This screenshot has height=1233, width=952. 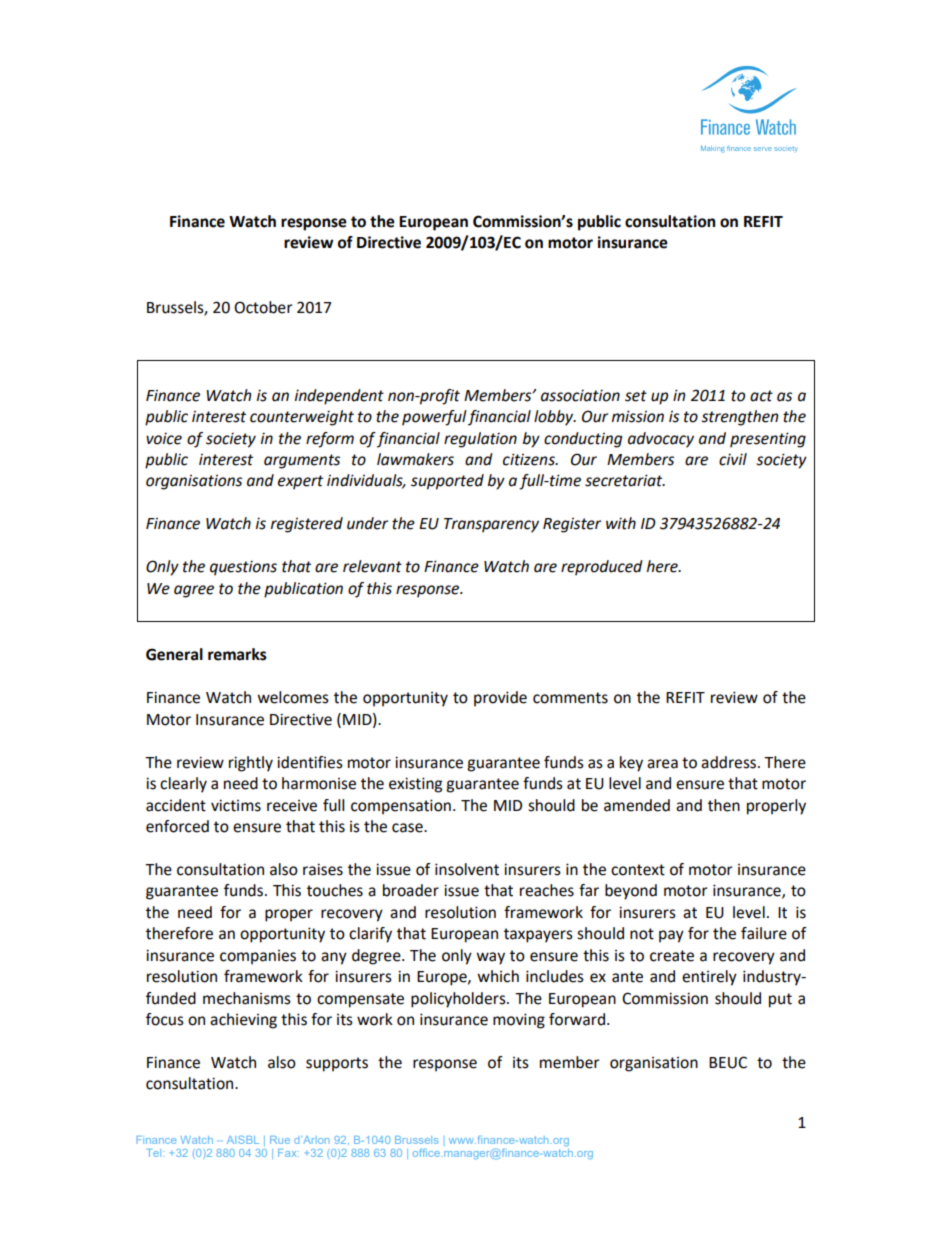 I want to click on put, so click(x=780, y=1000).
